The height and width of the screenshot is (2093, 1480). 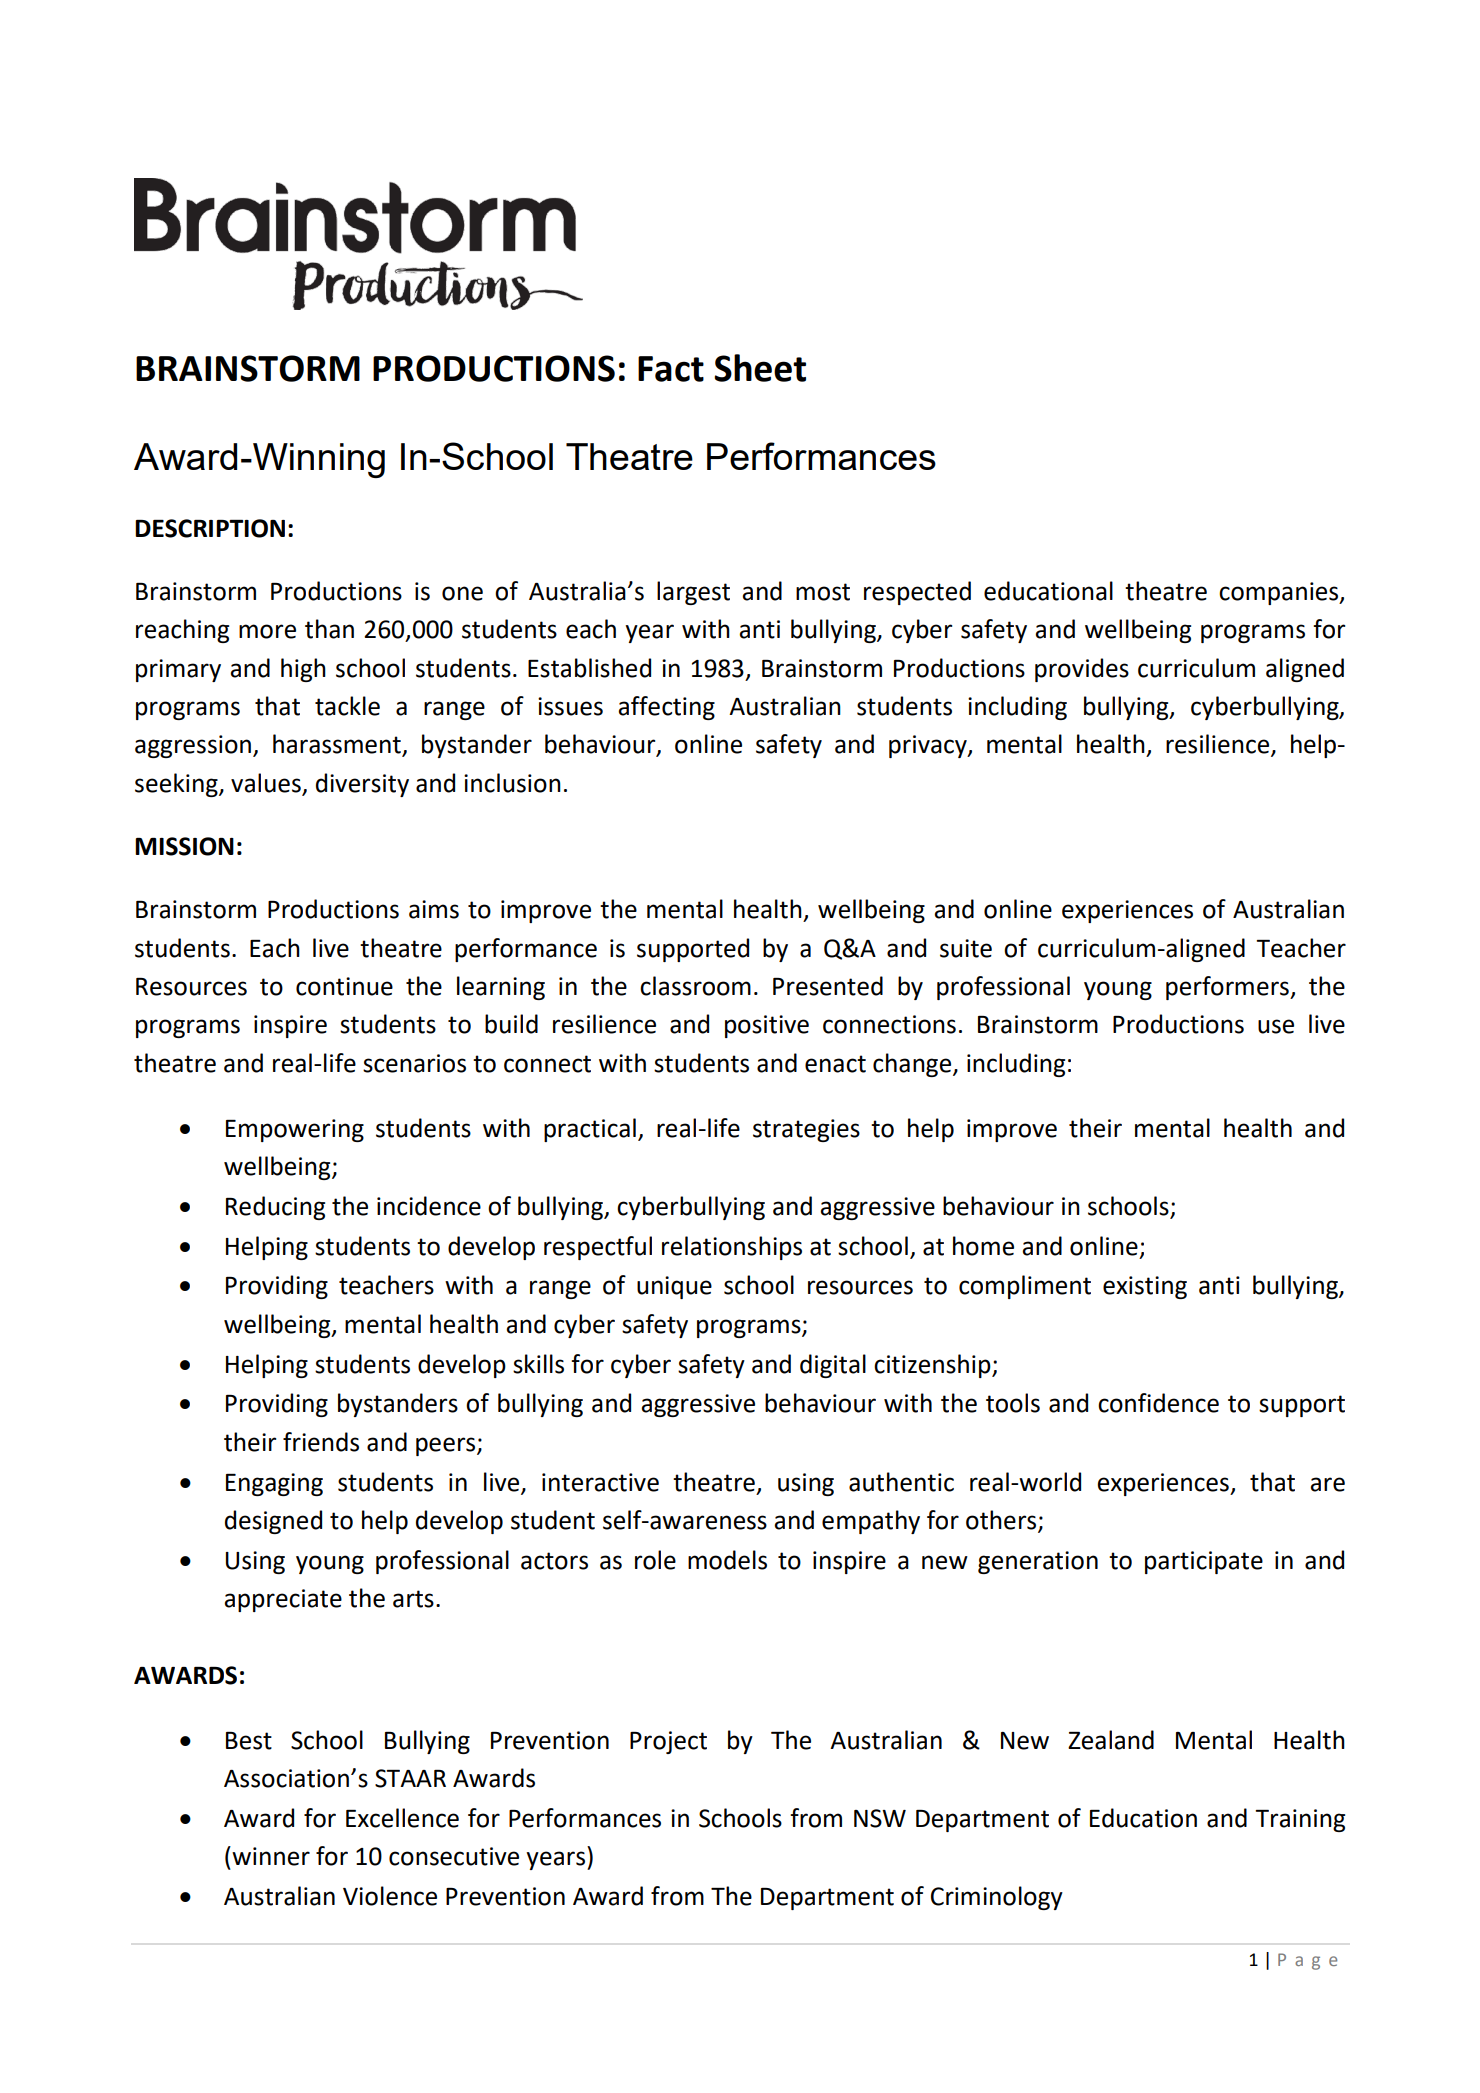 What do you see at coordinates (833, 1366) in the screenshot?
I see `digital` at bounding box center [833, 1366].
